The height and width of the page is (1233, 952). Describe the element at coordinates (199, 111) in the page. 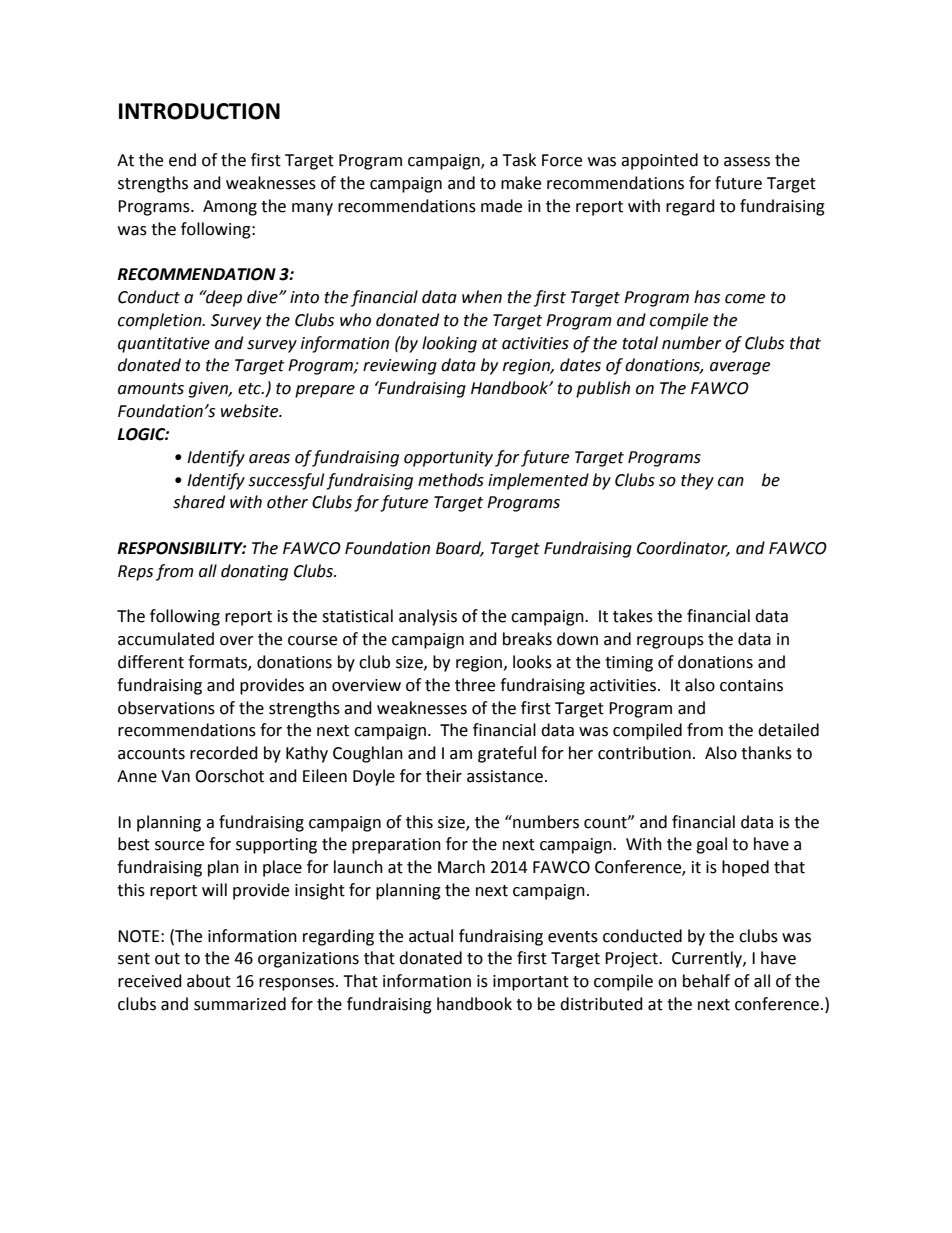

I see `INTRODUCTION` at that location.
